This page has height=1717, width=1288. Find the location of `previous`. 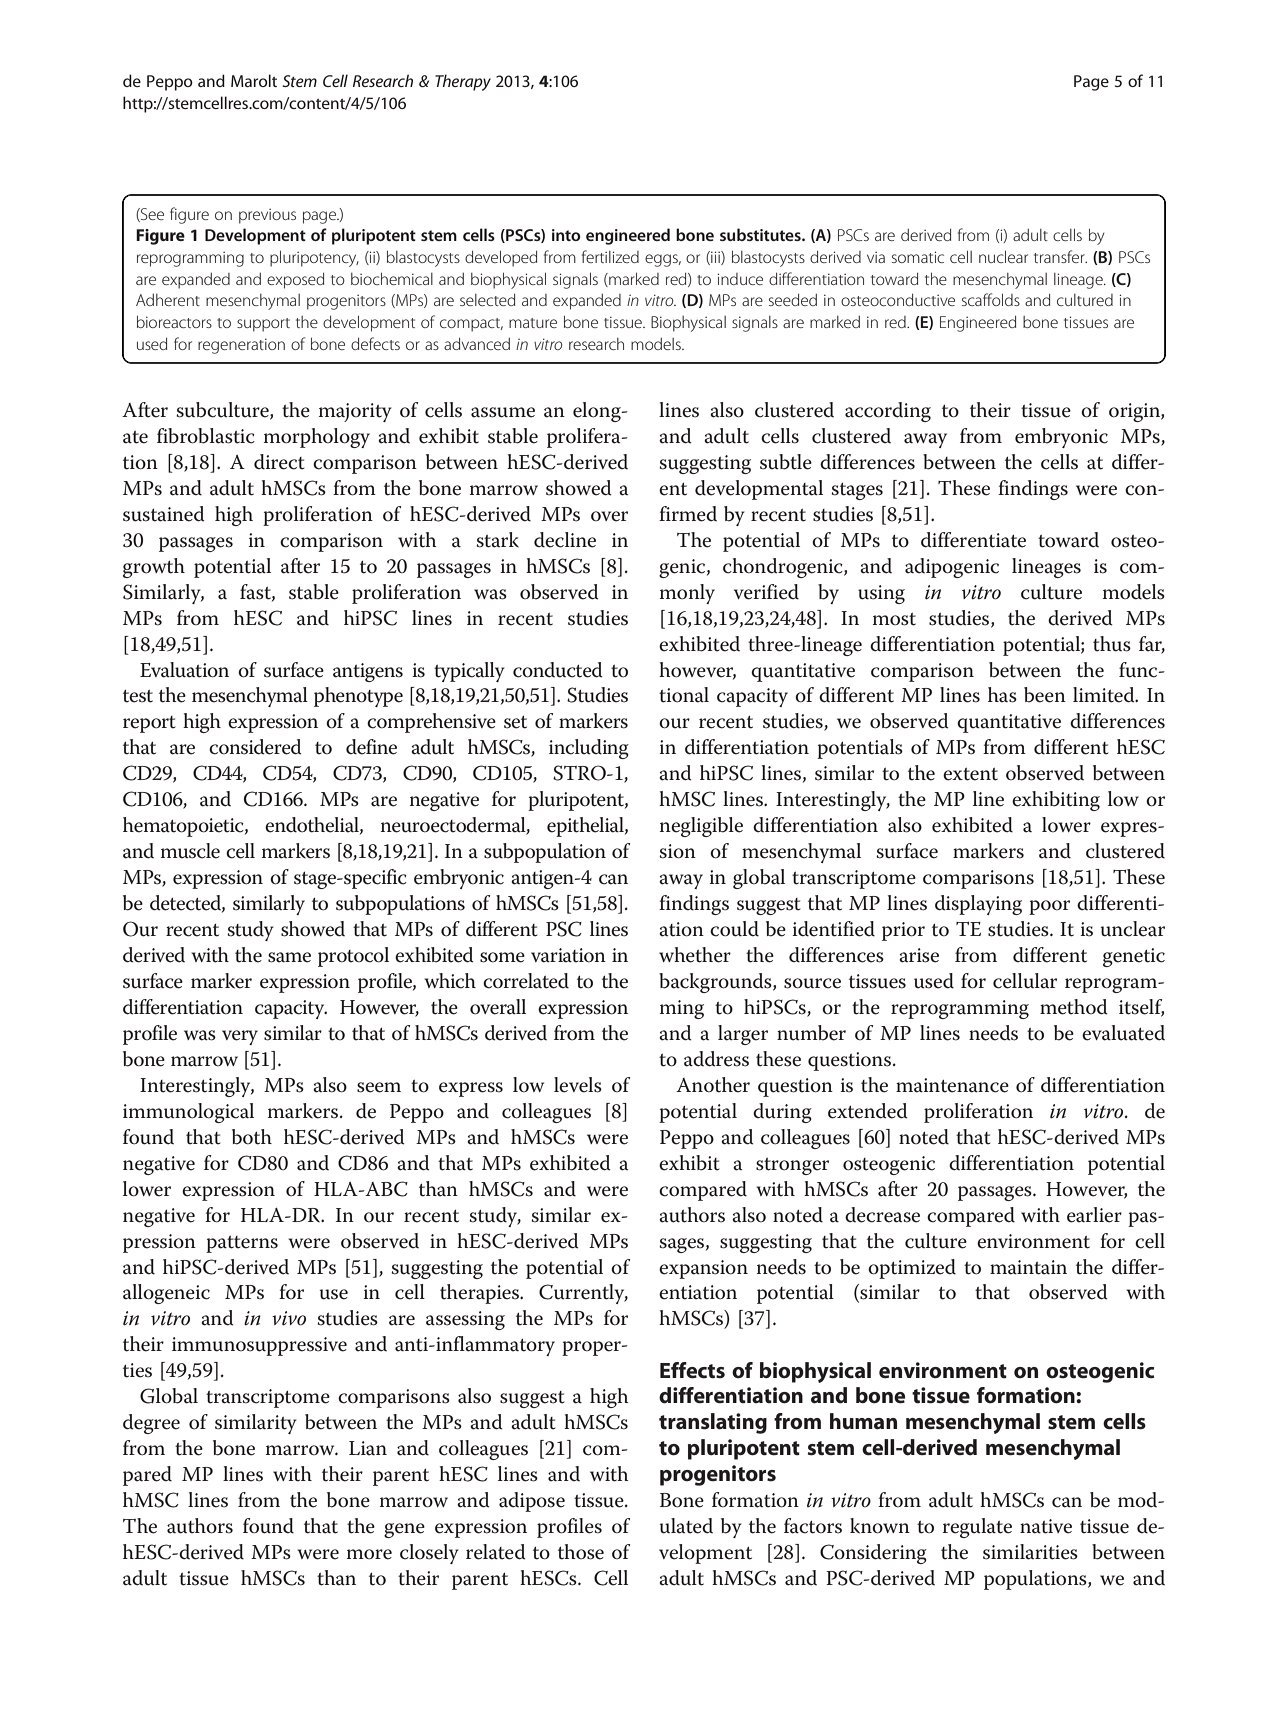

previous is located at coordinates (267, 216).
